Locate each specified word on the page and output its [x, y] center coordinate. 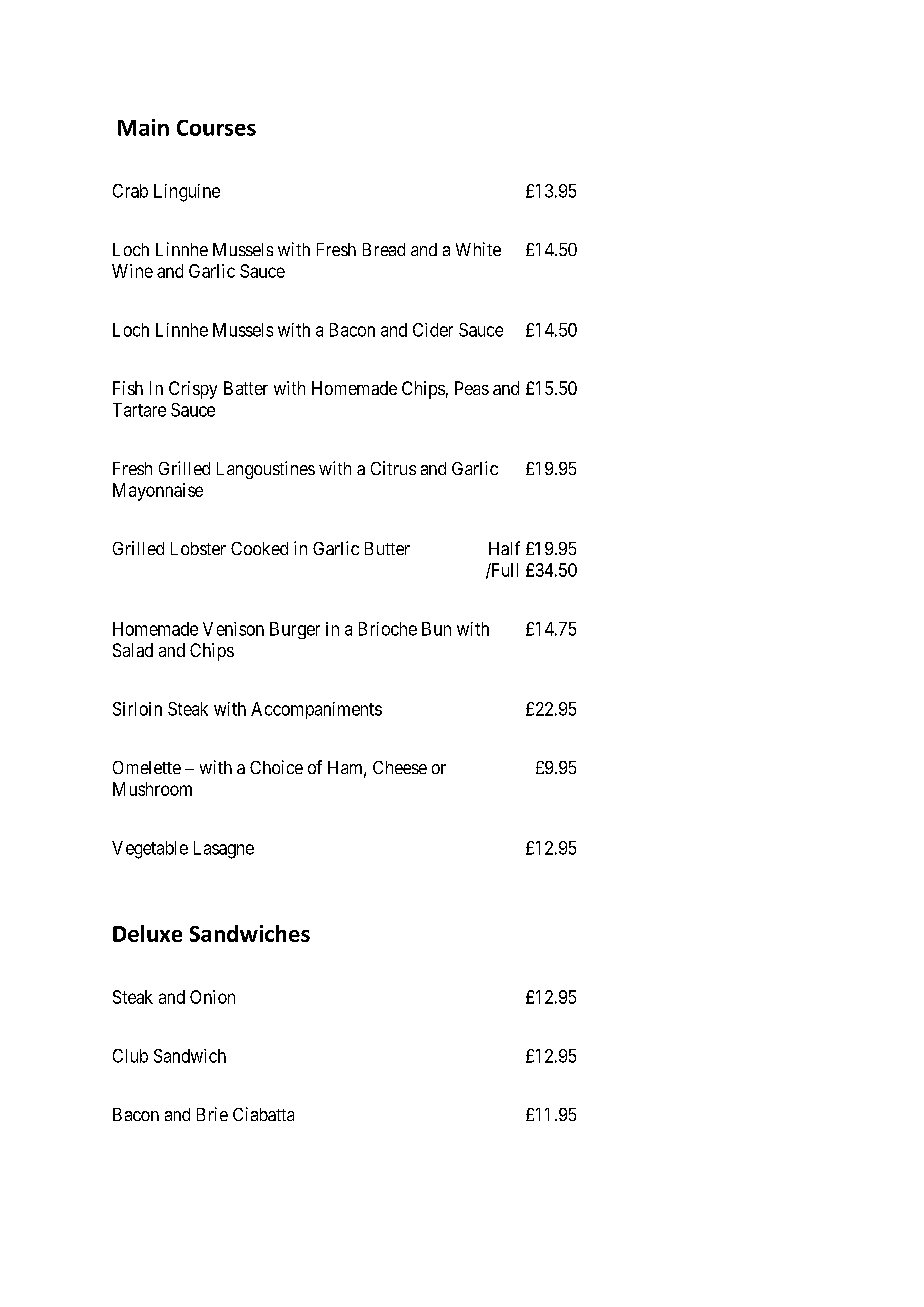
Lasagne [224, 850]
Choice [276, 767]
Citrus [393, 468]
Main [143, 127]
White [478, 249]
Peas [472, 388]
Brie [212, 1114]
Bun [436, 629]
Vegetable [150, 850]
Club [130, 1056]
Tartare [139, 410]
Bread [384, 249]
